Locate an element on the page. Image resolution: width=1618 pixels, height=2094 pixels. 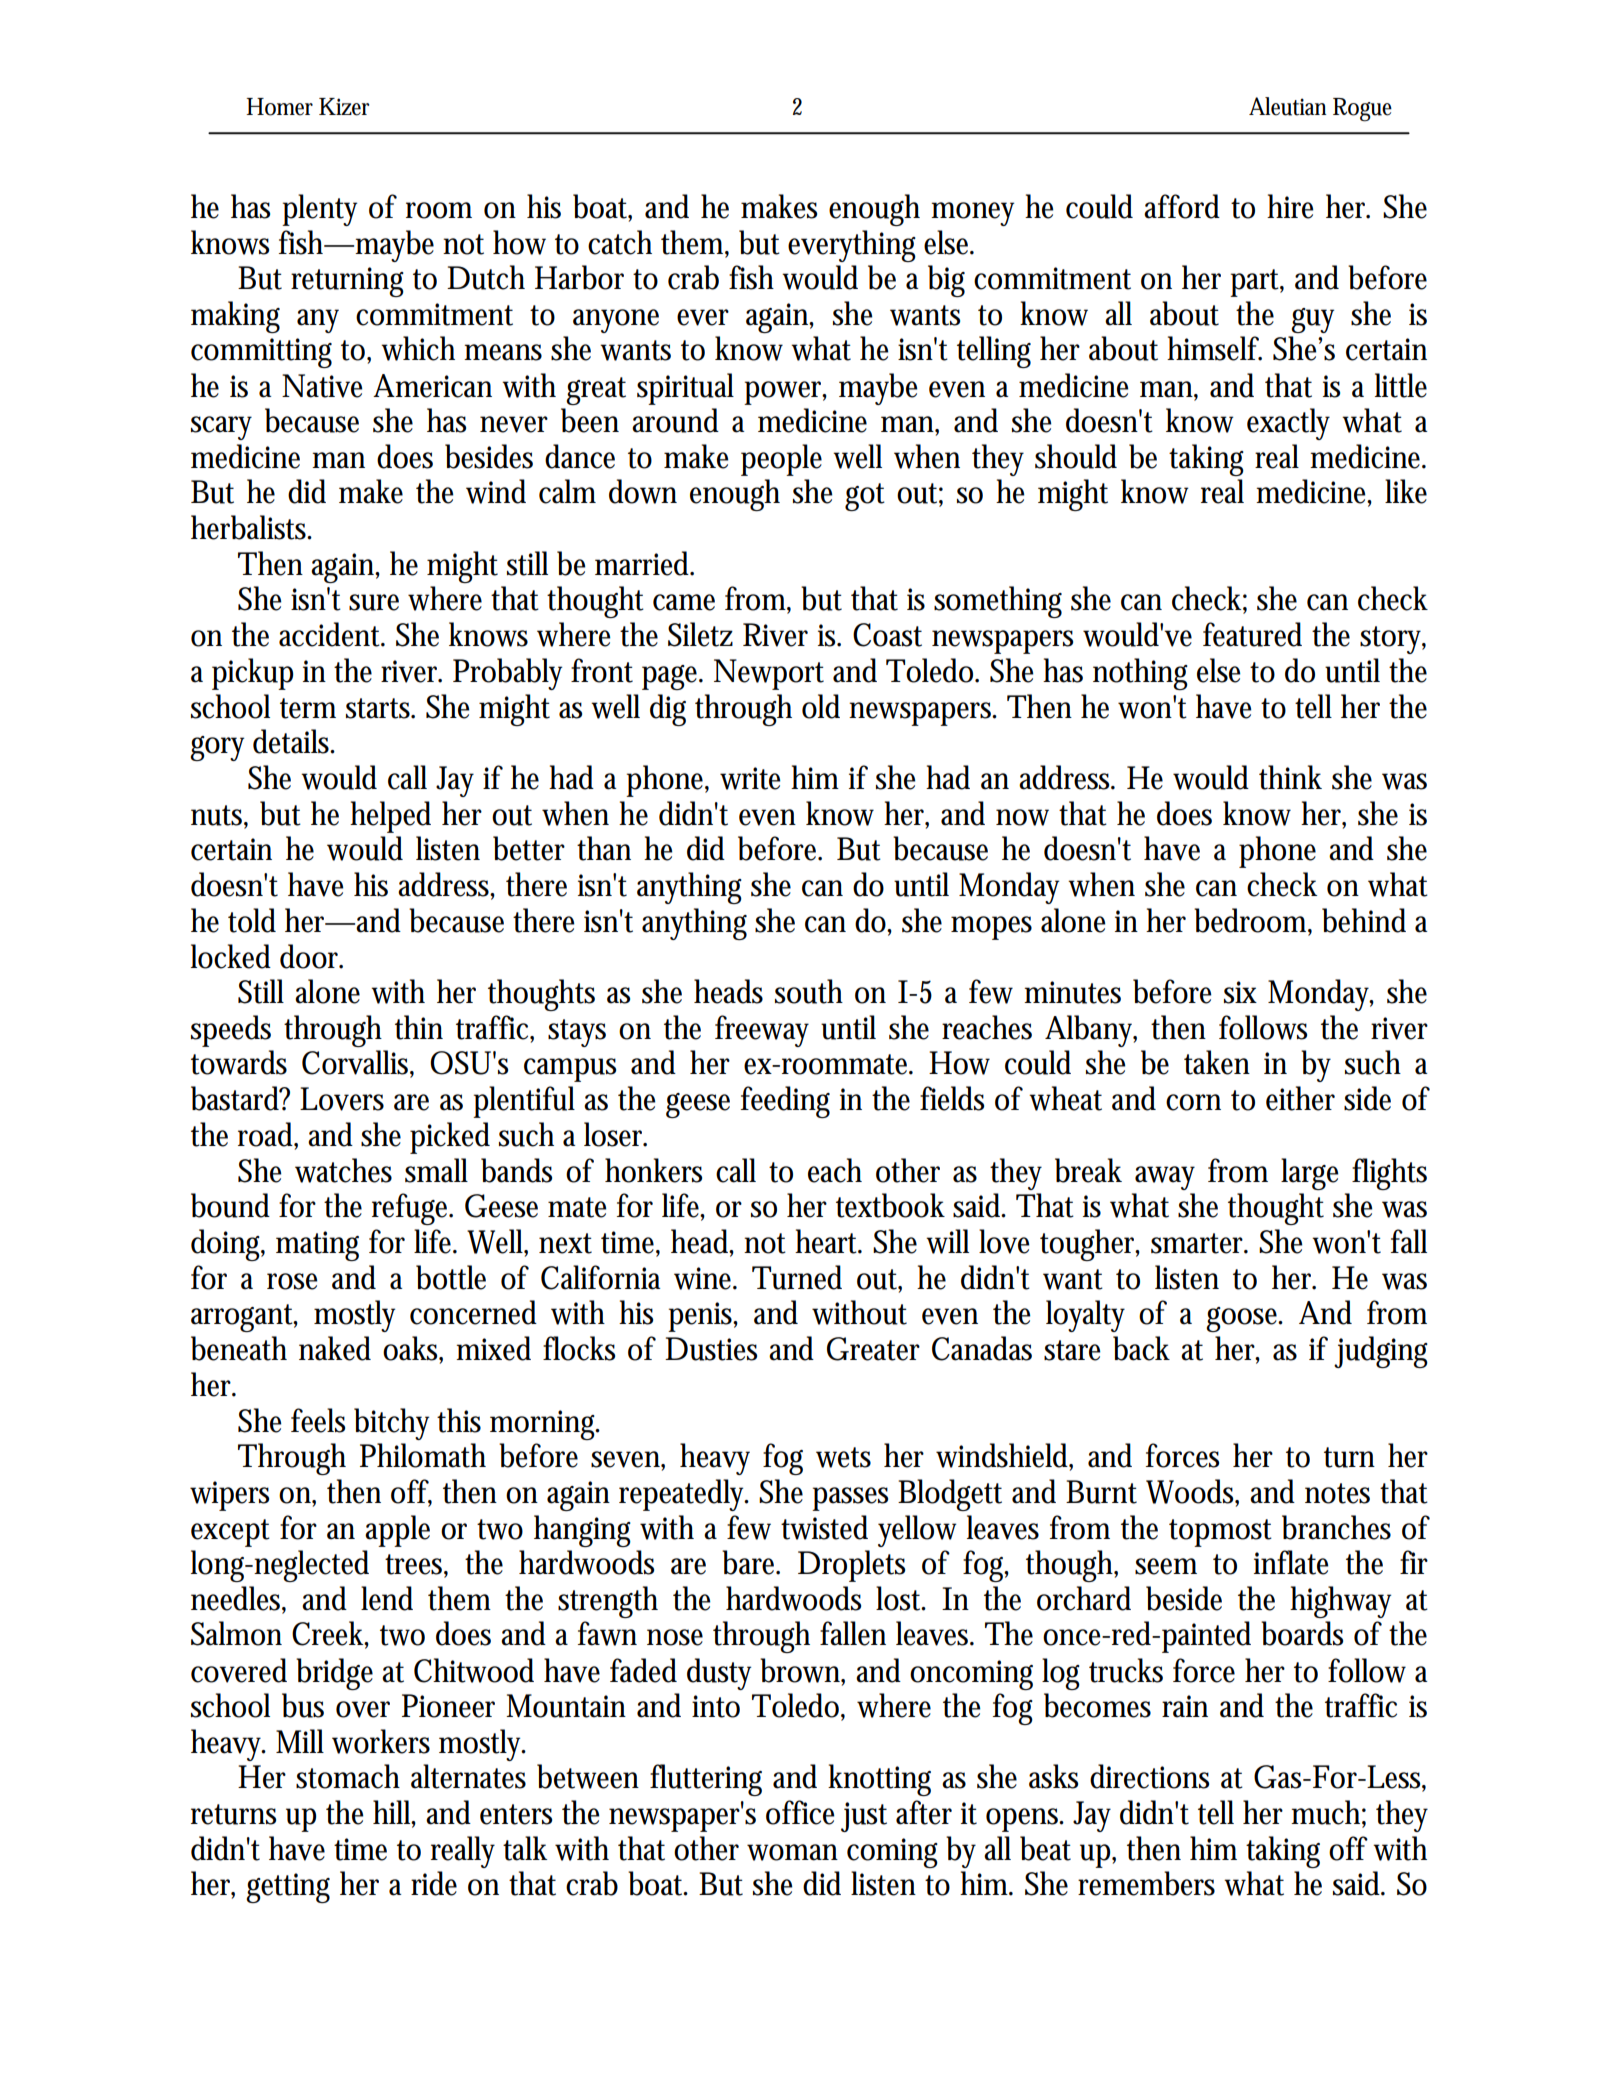
much is located at coordinates (1328, 1813).
